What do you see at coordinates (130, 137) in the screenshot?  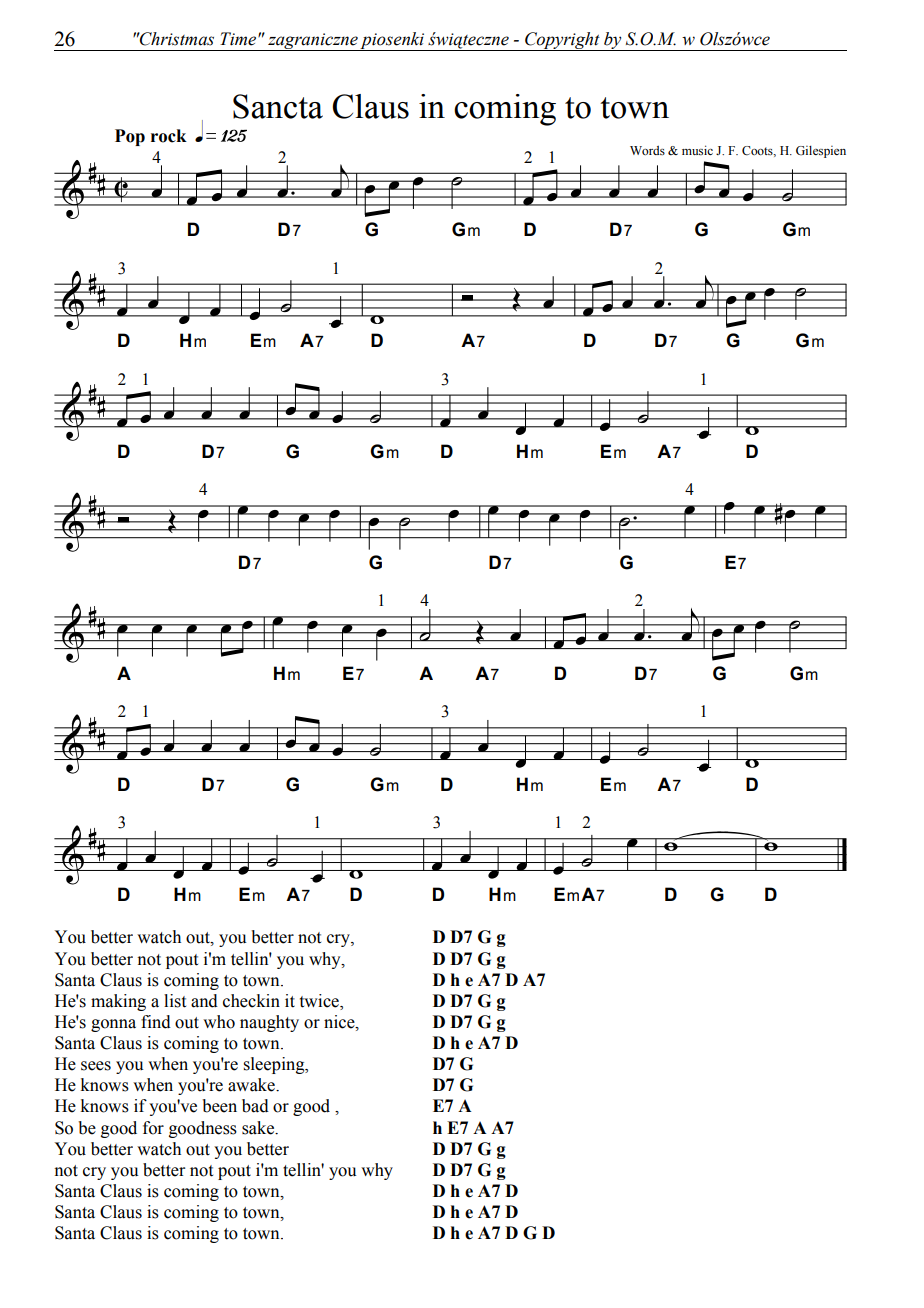 I see `Pop` at bounding box center [130, 137].
